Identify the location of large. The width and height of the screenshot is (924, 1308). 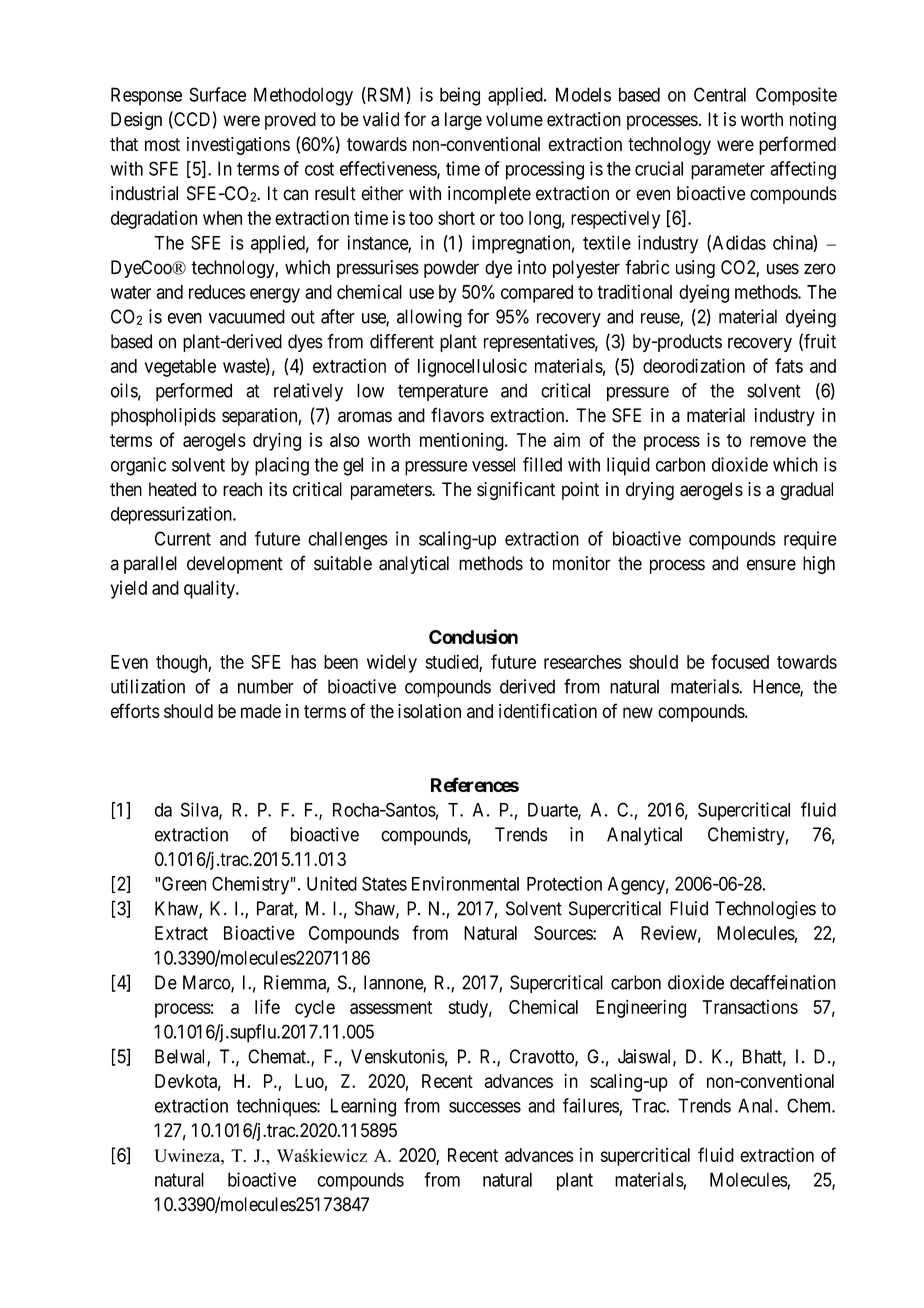
(463, 121).
